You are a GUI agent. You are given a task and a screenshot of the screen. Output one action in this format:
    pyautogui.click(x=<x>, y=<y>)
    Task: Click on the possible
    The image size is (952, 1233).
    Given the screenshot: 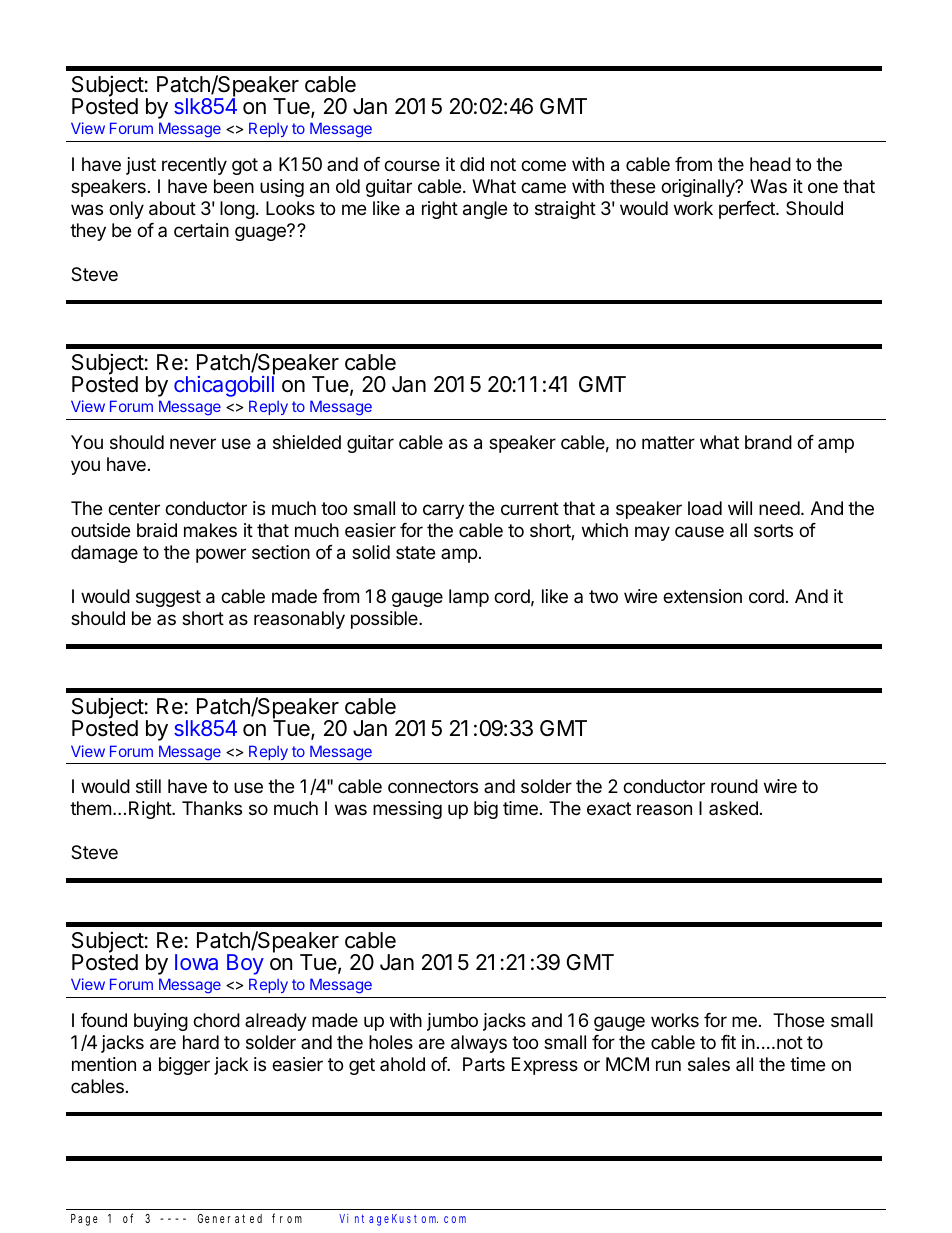 What is the action you would take?
    pyautogui.click(x=385, y=620)
